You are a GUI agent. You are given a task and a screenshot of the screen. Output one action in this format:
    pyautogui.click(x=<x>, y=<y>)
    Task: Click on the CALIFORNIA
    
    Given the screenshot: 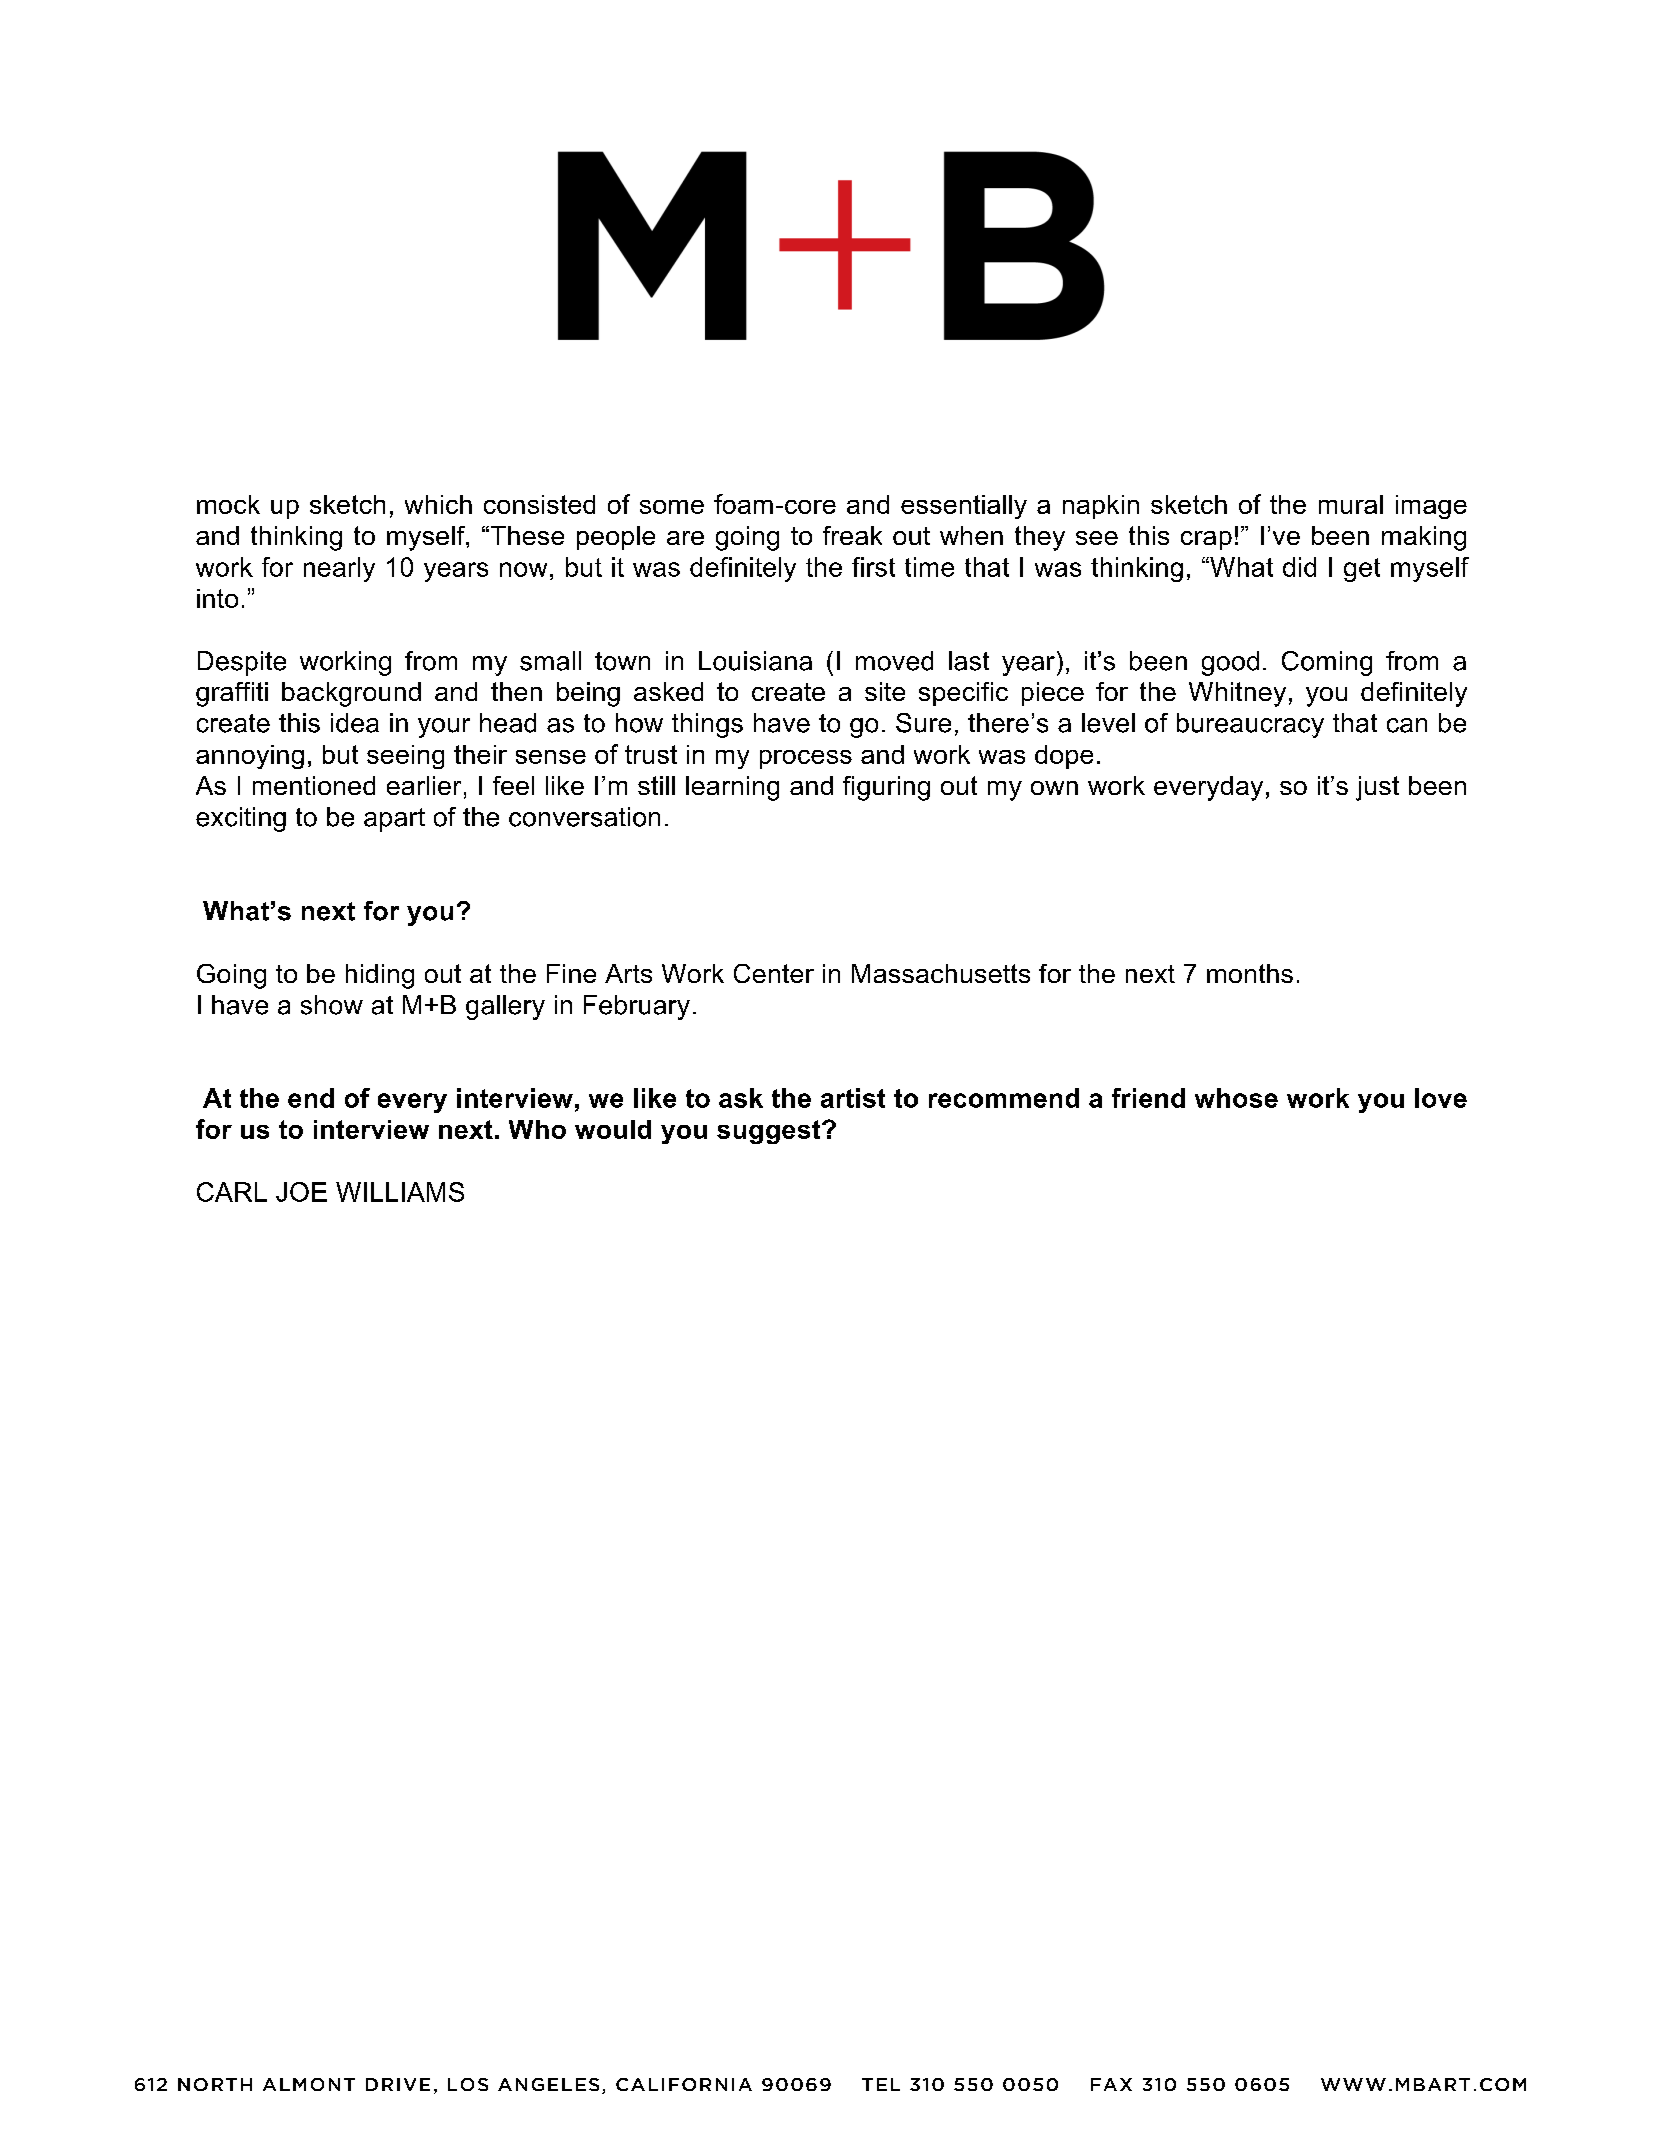 What is the action you would take?
    pyautogui.click(x=684, y=2084)
